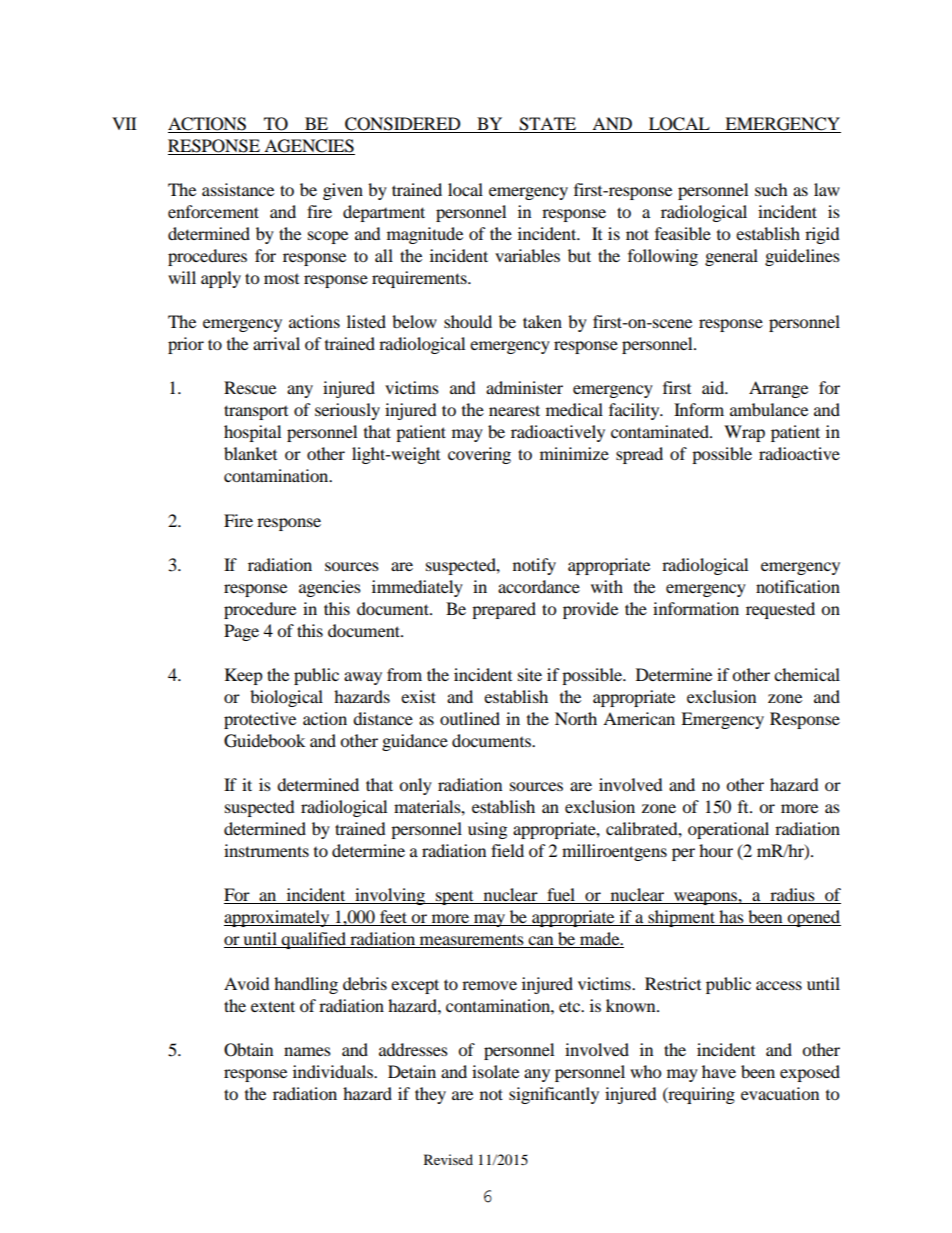 The height and width of the document is (1233, 952). I want to click on Page, so click(241, 632).
